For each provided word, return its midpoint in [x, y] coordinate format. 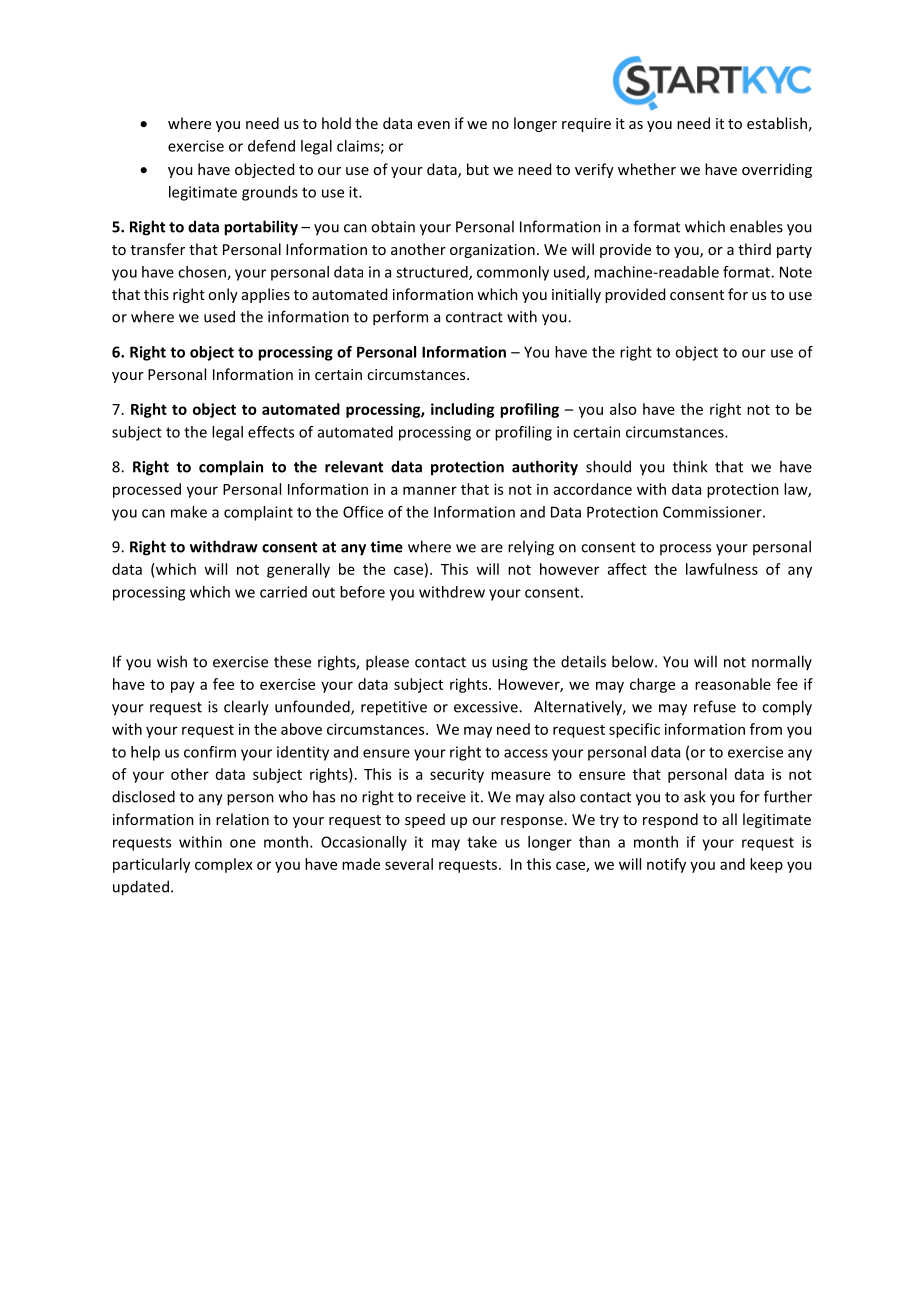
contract [474, 317]
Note [796, 272]
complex [224, 865]
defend [271, 146]
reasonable [733, 684]
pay [183, 687]
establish [777, 123]
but [478, 169]
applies [266, 295]
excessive [487, 707]
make [189, 512]
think [690, 466]
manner [430, 490]
